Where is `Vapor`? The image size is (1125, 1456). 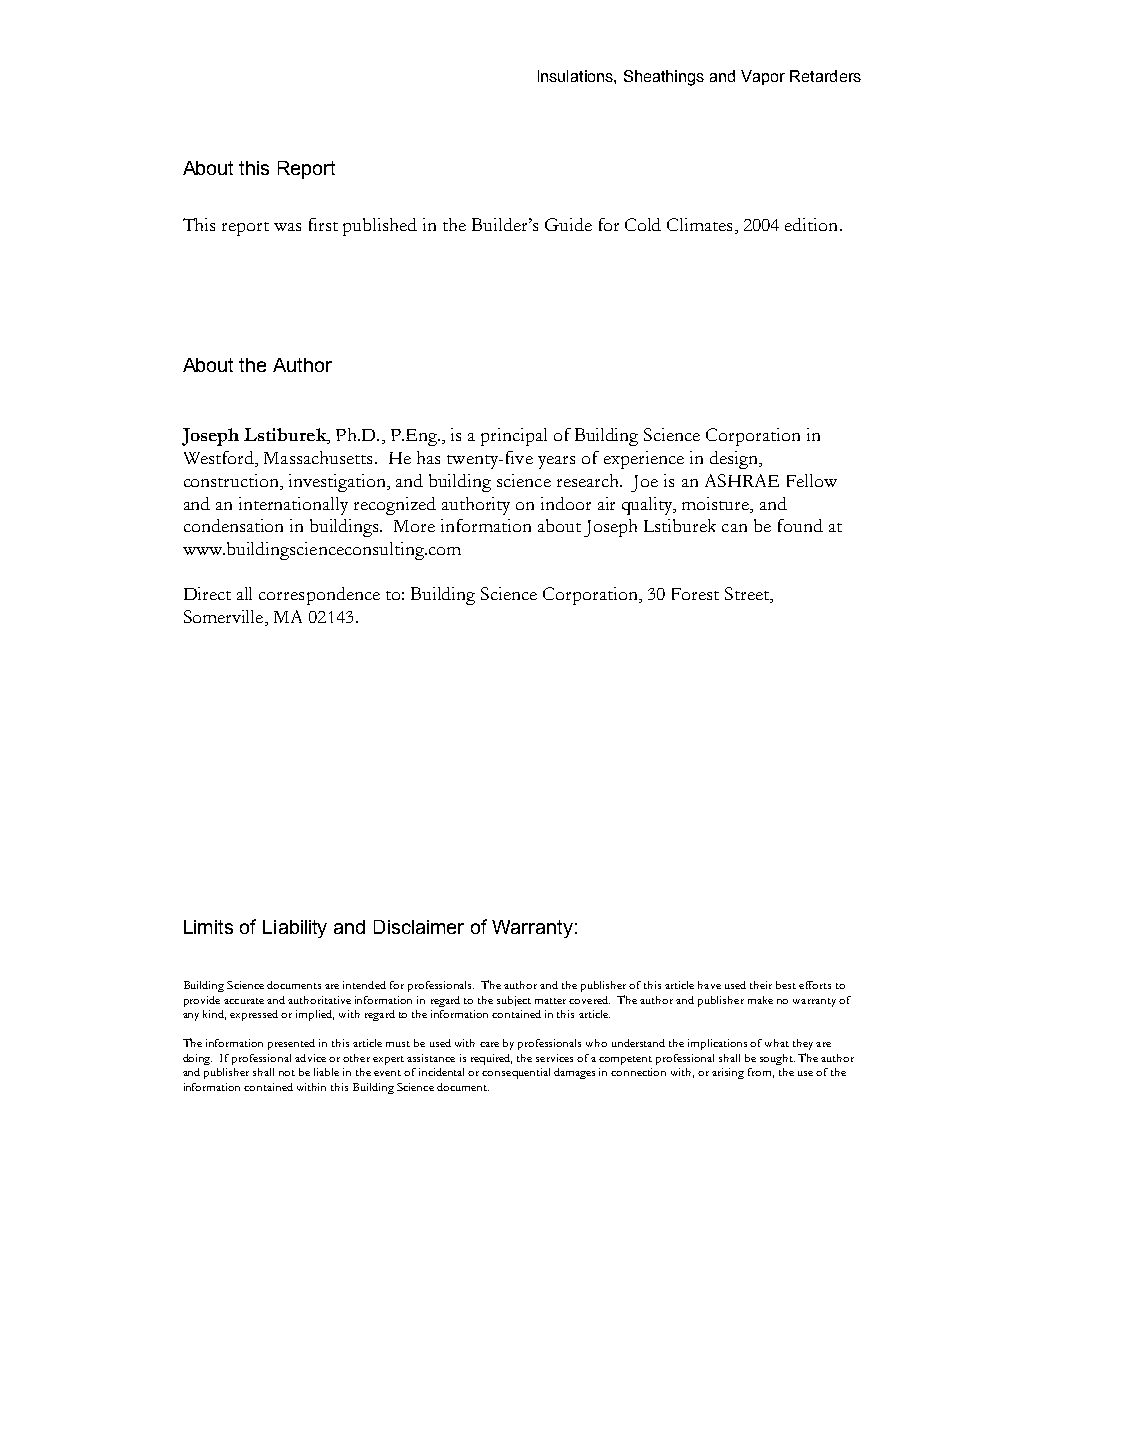
Vapor is located at coordinates (763, 77).
